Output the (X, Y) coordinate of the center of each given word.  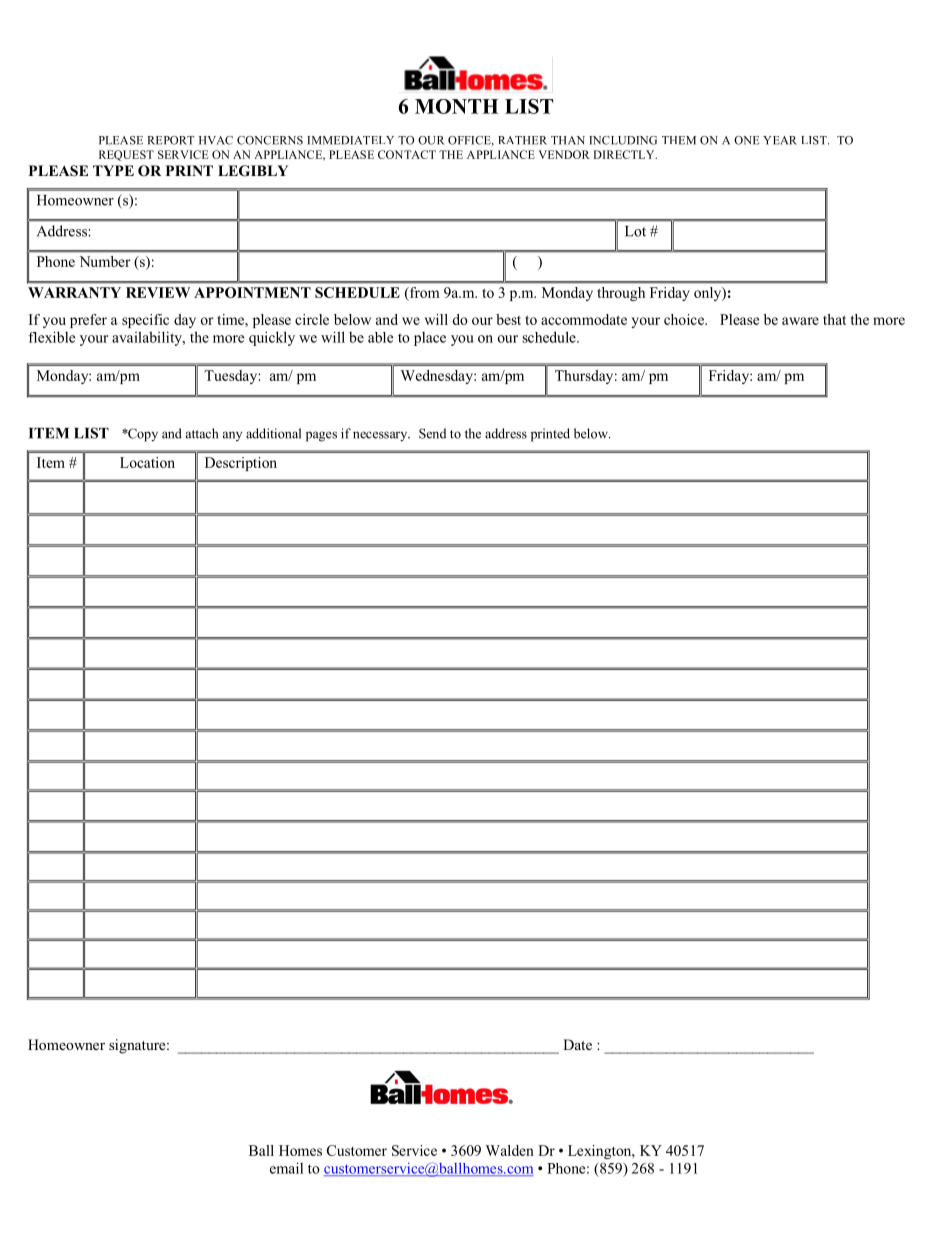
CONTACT (407, 154)
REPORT (171, 140)
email (286, 1168)
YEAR (780, 140)
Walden (510, 1150)
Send (432, 433)
